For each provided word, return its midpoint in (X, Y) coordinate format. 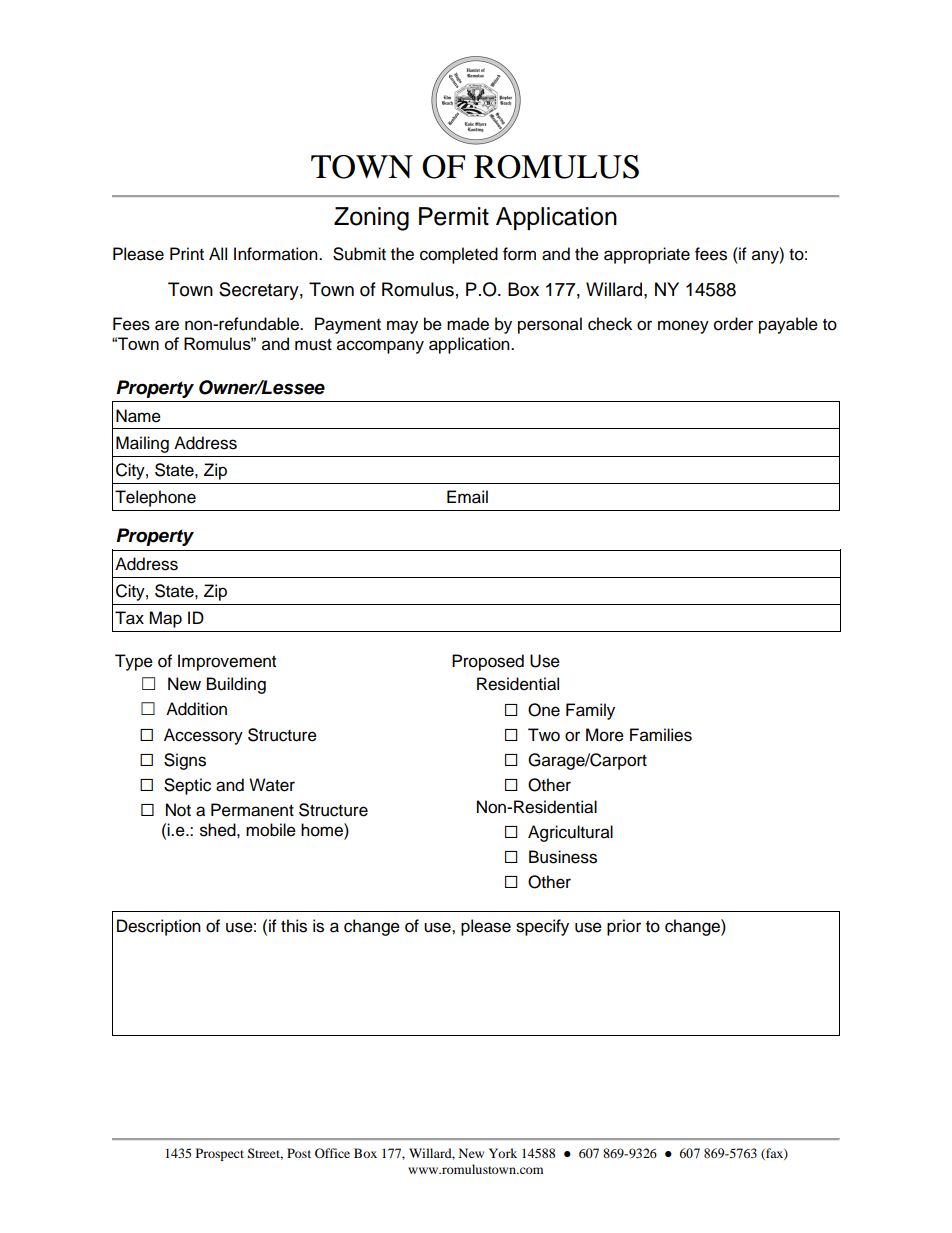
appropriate (647, 255)
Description (159, 927)
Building (236, 685)
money (683, 327)
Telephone (155, 498)
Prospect (220, 1154)
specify (542, 927)
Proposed (488, 662)
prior (624, 927)
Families (661, 735)
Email (467, 497)
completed (459, 255)
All (218, 253)
